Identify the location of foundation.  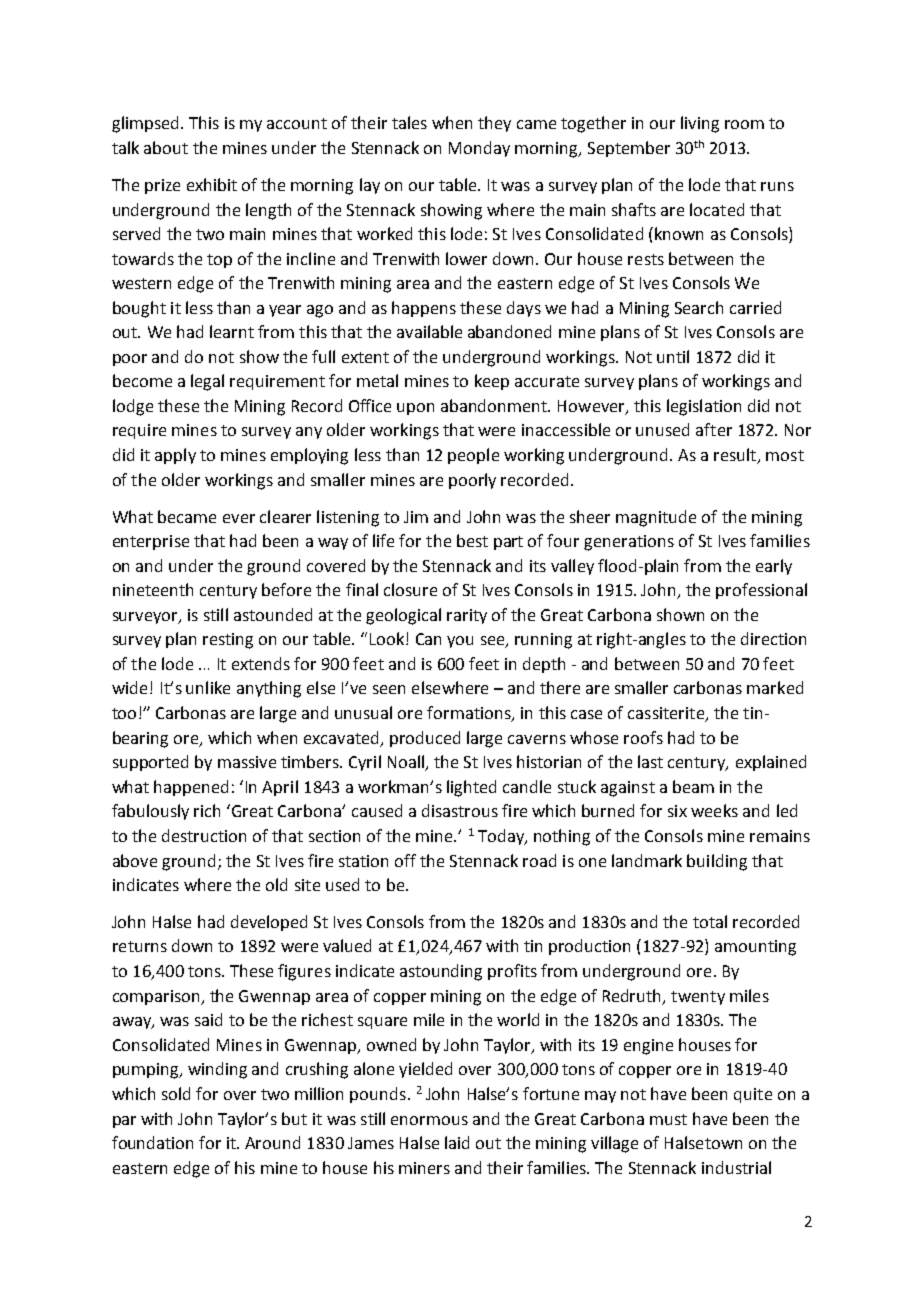
(152, 1142).
